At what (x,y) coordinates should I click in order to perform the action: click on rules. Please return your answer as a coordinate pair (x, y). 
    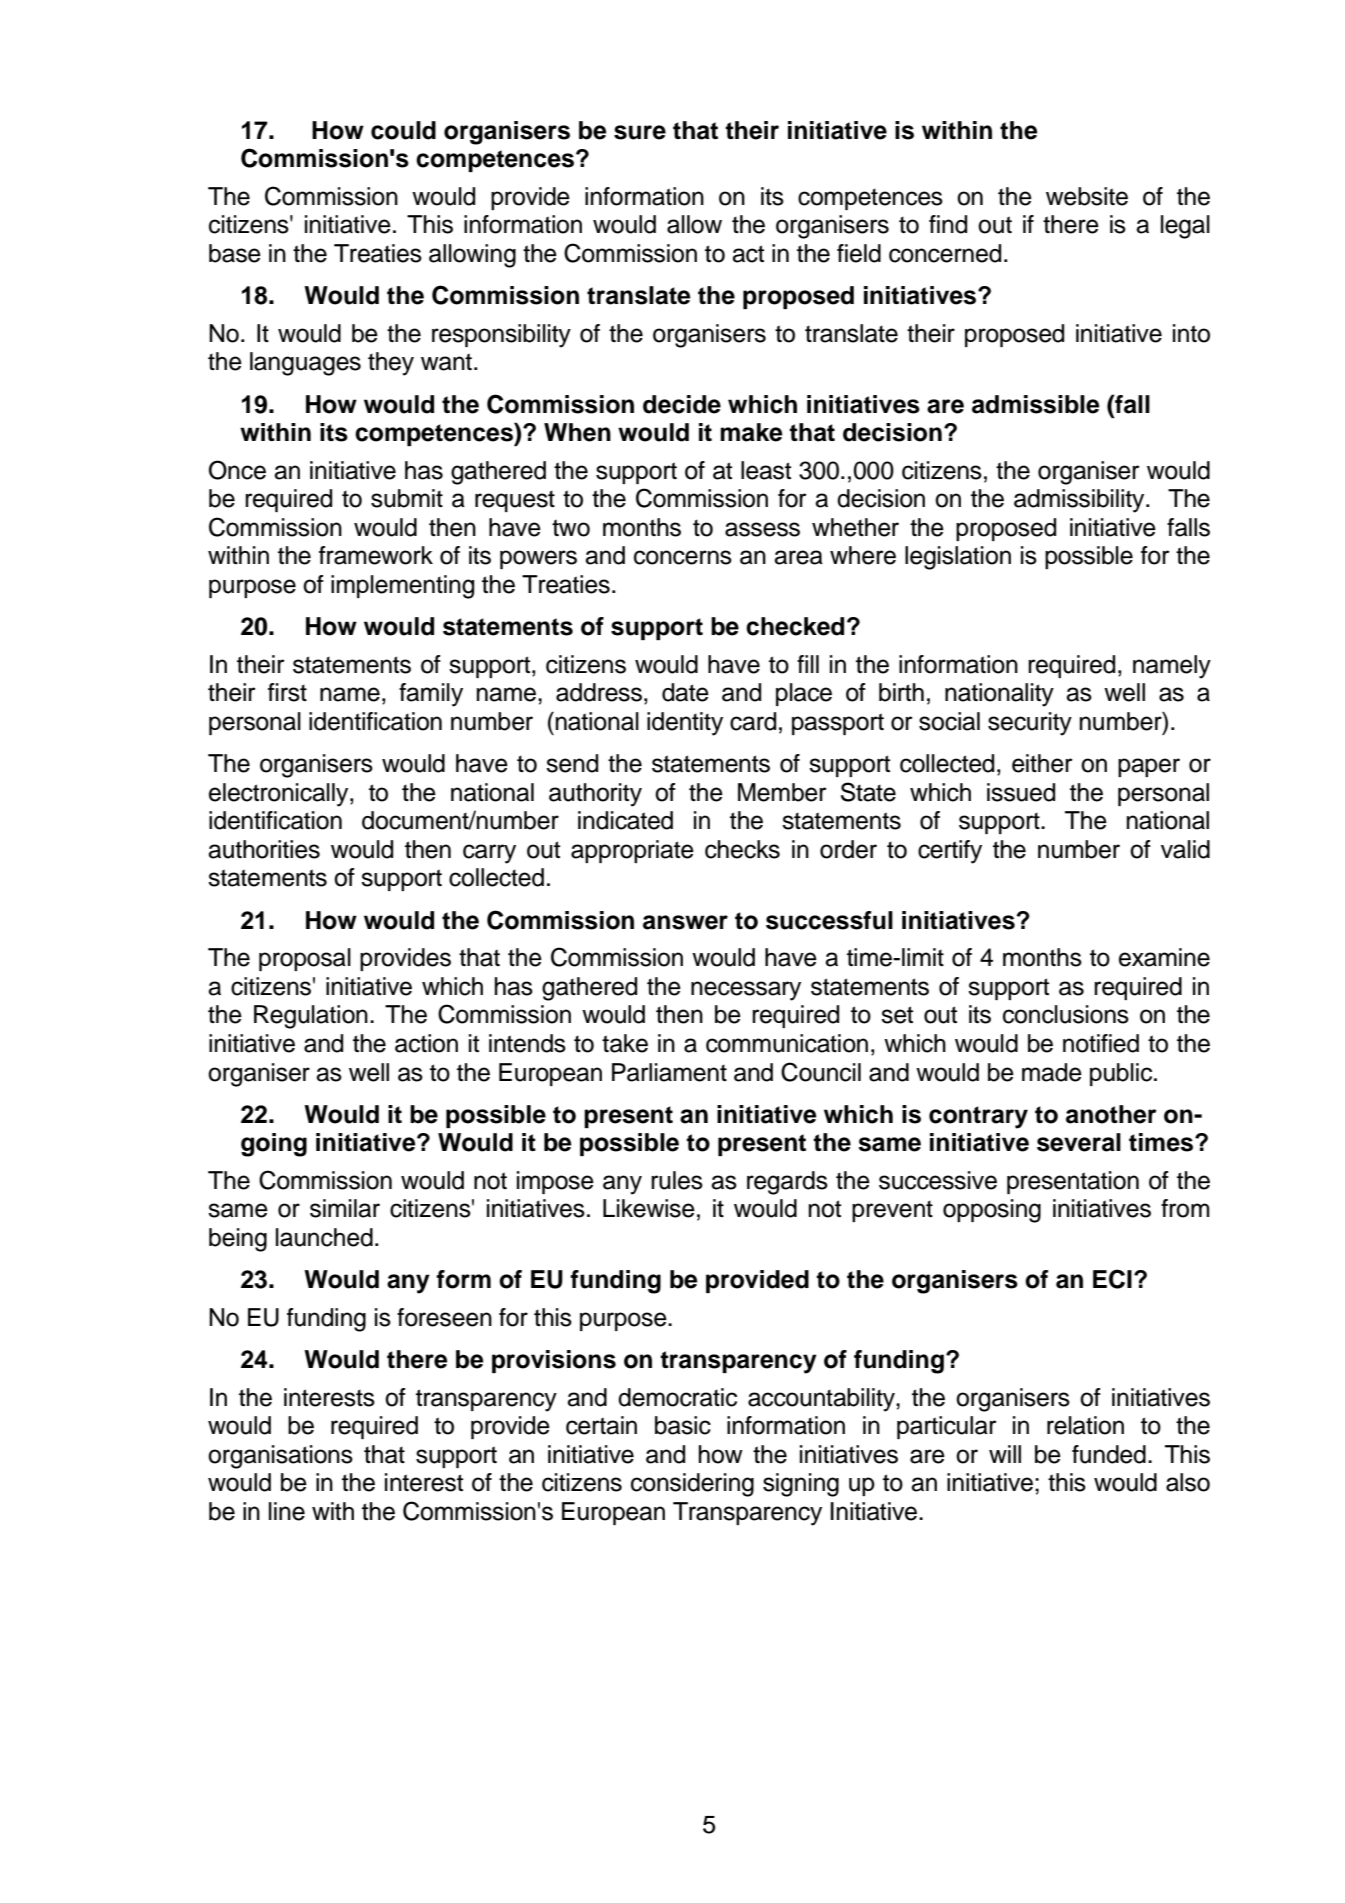
    Looking at the image, I should click on (677, 1180).
